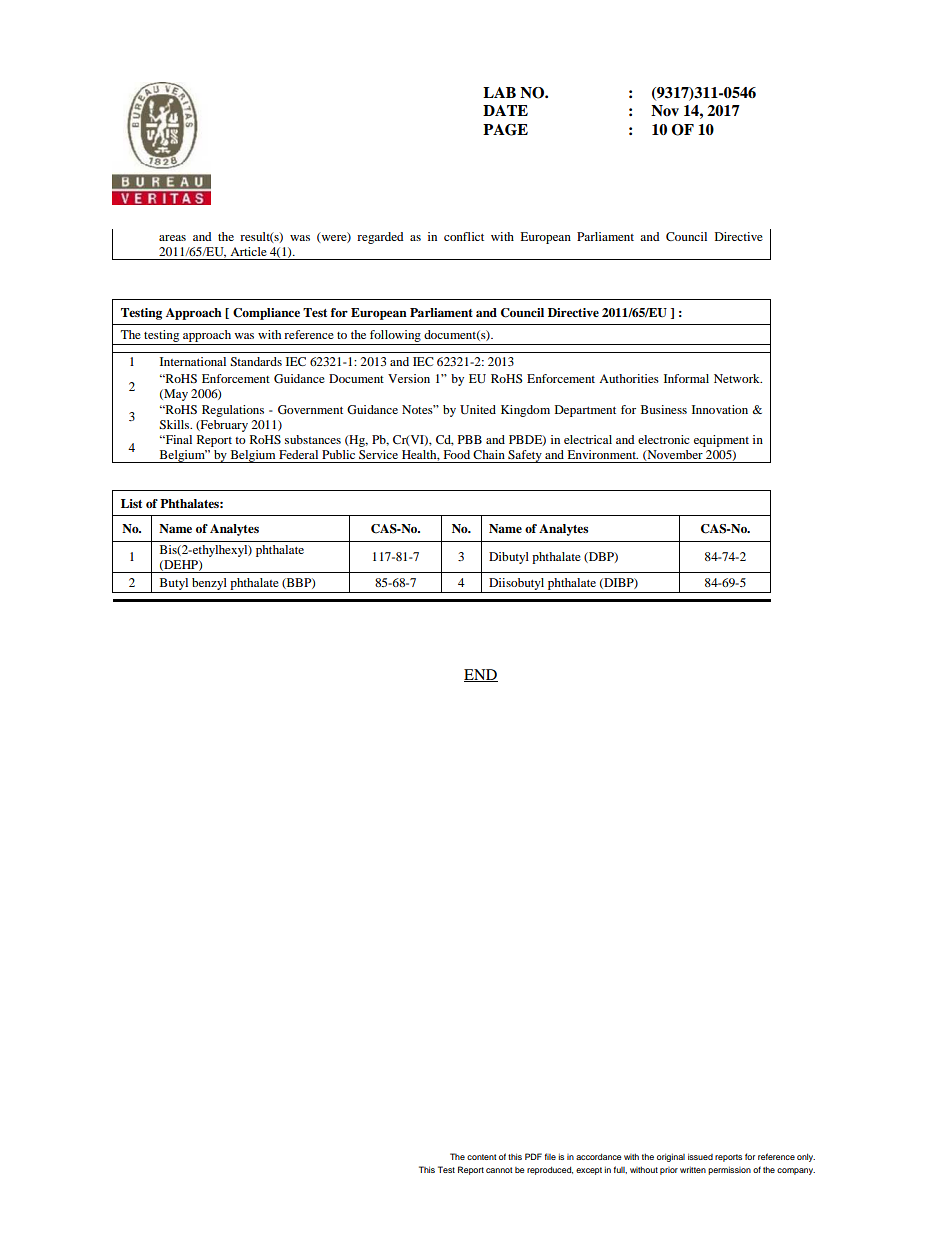 The height and width of the document is (1233, 952). What do you see at coordinates (481, 675) in the document?
I see `END` at bounding box center [481, 675].
